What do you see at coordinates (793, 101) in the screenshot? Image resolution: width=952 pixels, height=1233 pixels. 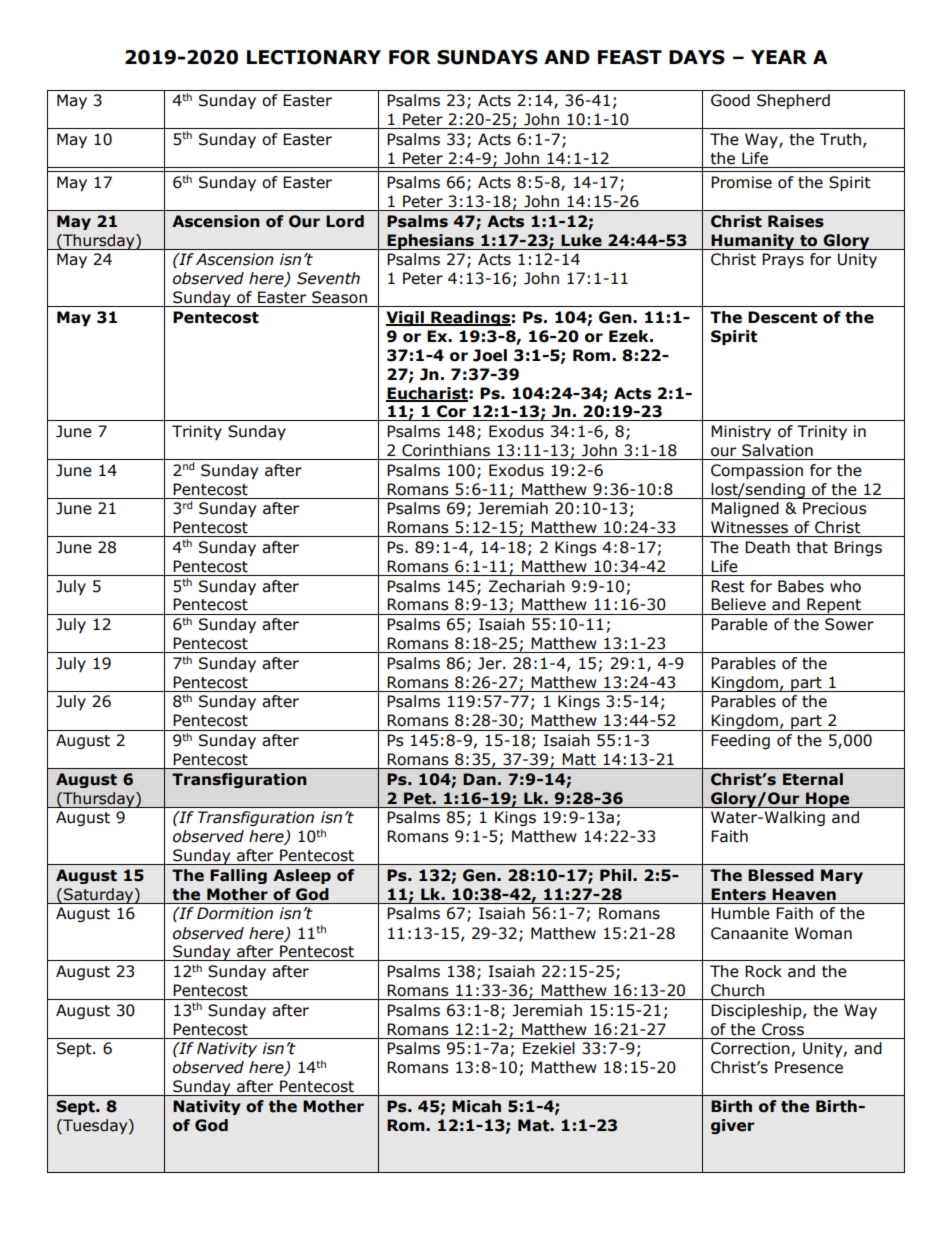 I see `Shepherd` at bounding box center [793, 101].
